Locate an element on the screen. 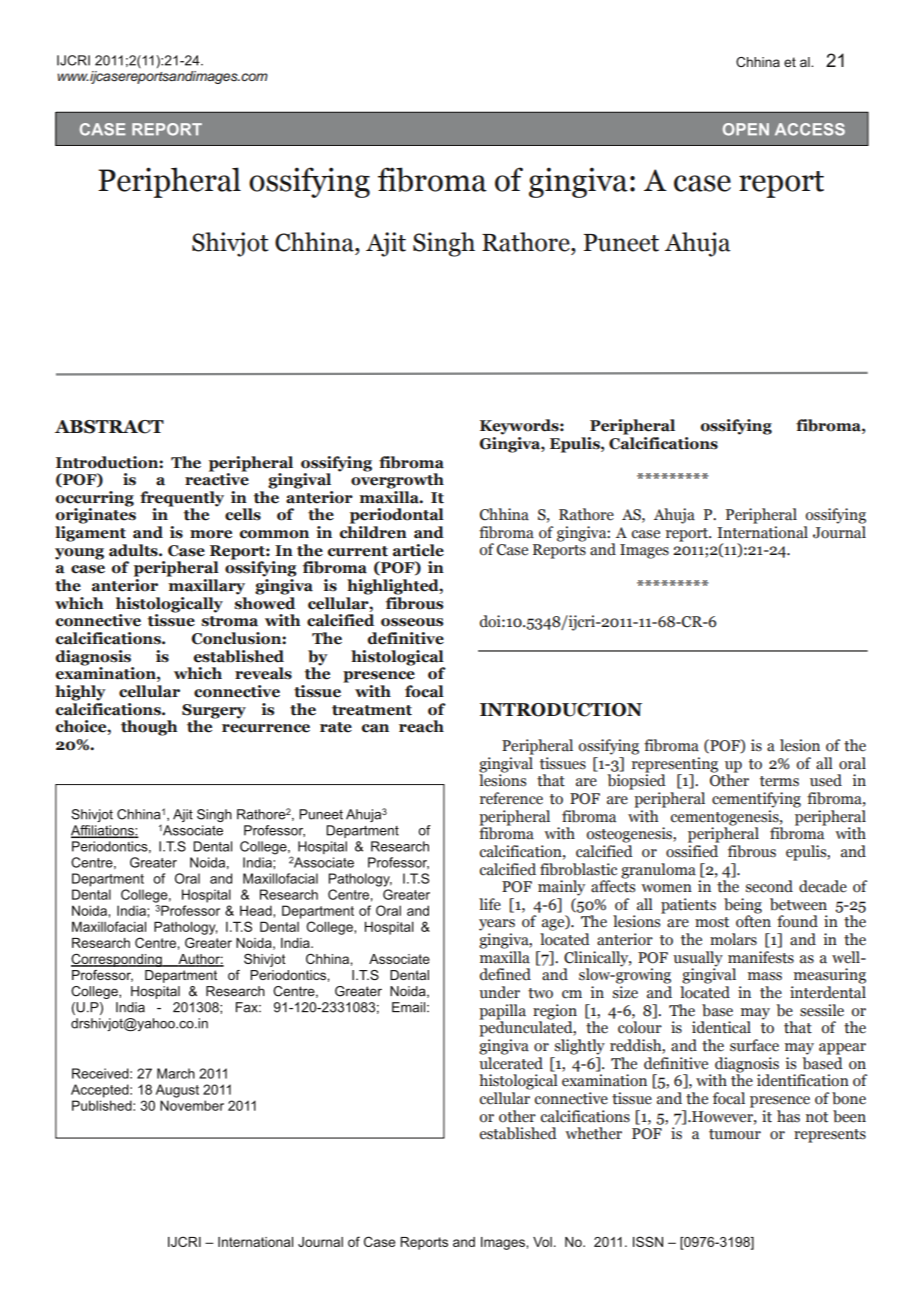 The width and height of the screenshot is (924, 1308). second is located at coordinates (769, 886).
